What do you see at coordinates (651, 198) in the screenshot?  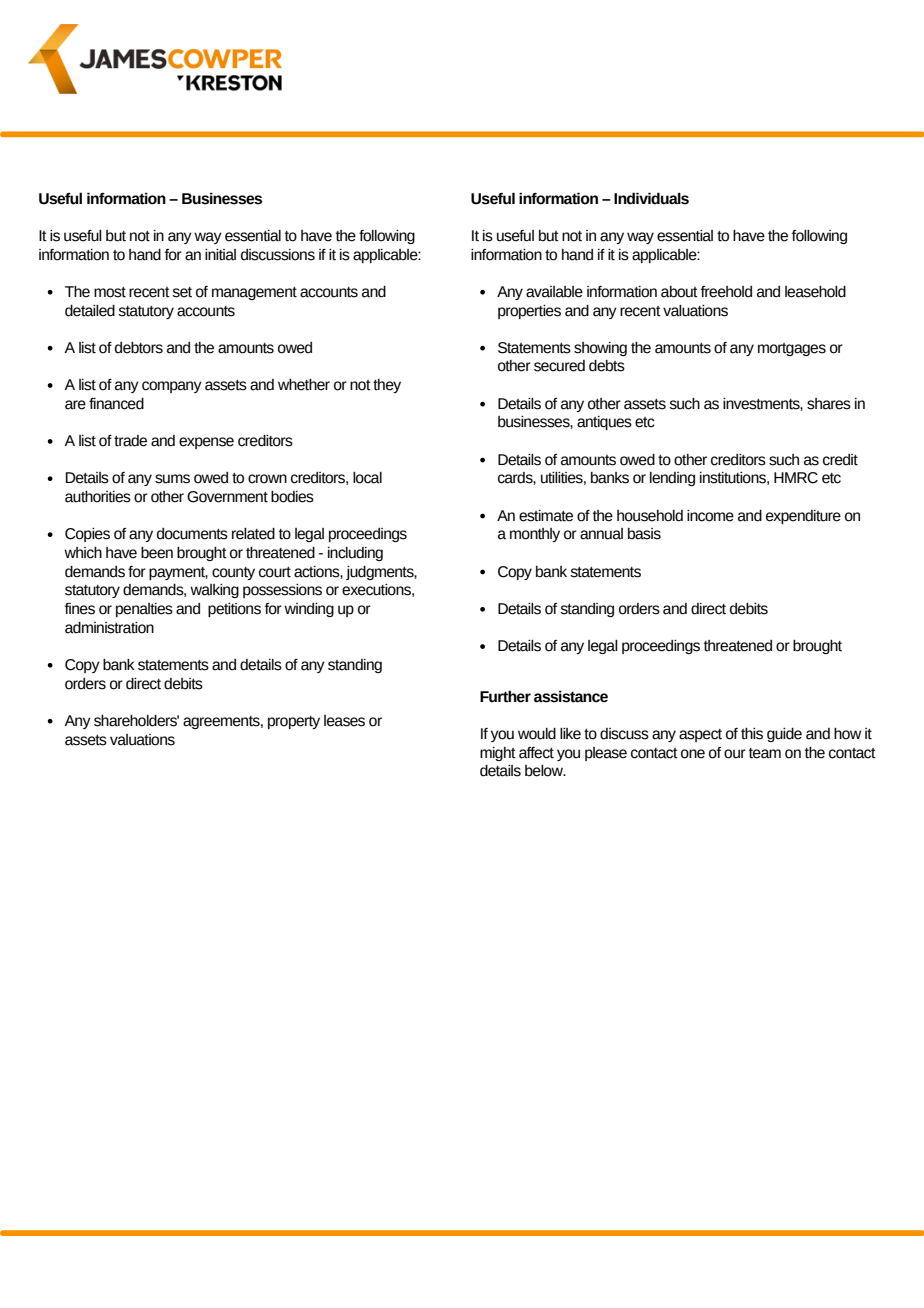 I see `Individuals` at bounding box center [651, 198].
